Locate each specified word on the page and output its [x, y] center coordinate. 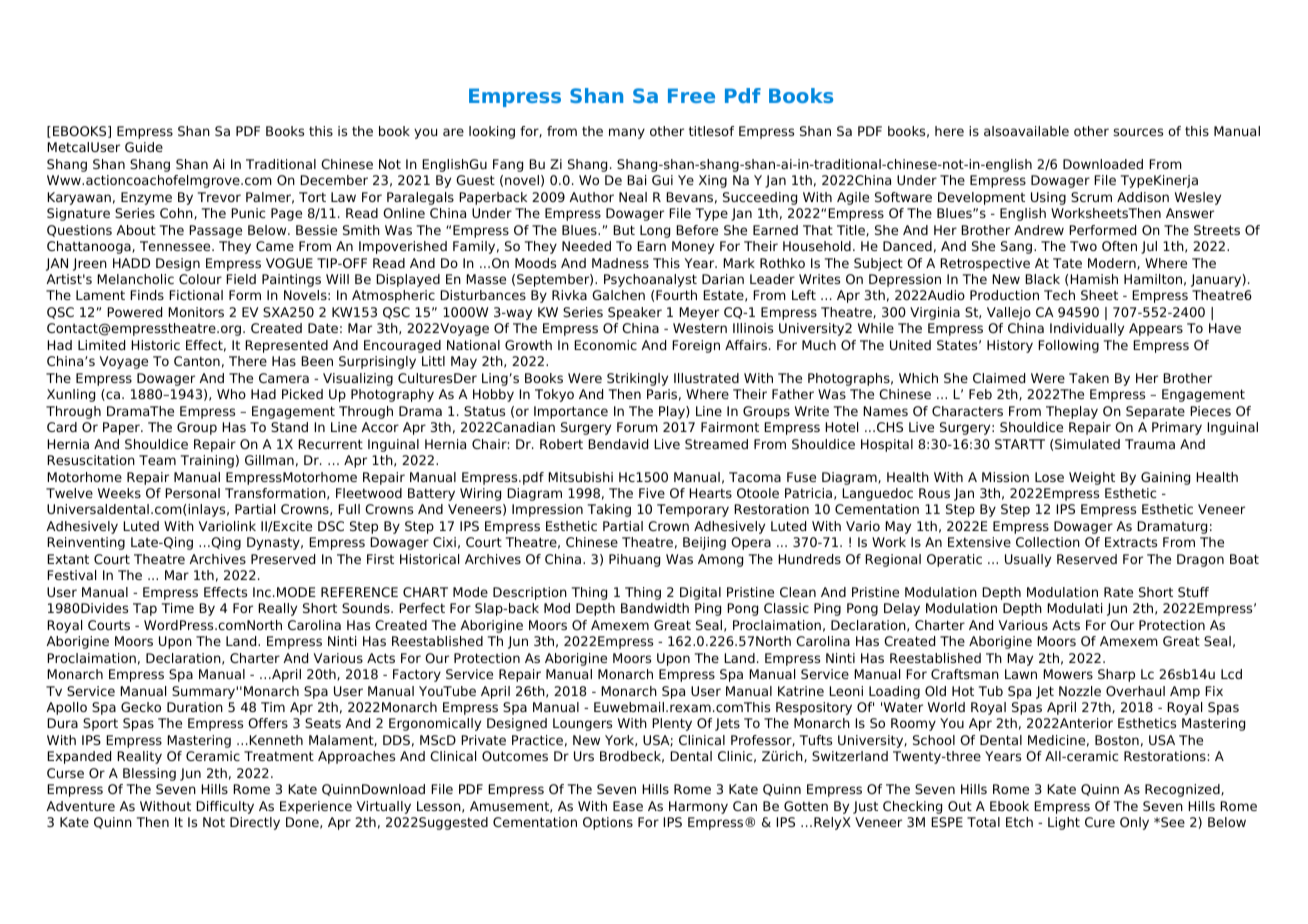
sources [1138, 132]
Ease [628, 806]
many [627, 133]
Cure [1100, 822]
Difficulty [225, 807]
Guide [144, 147]
